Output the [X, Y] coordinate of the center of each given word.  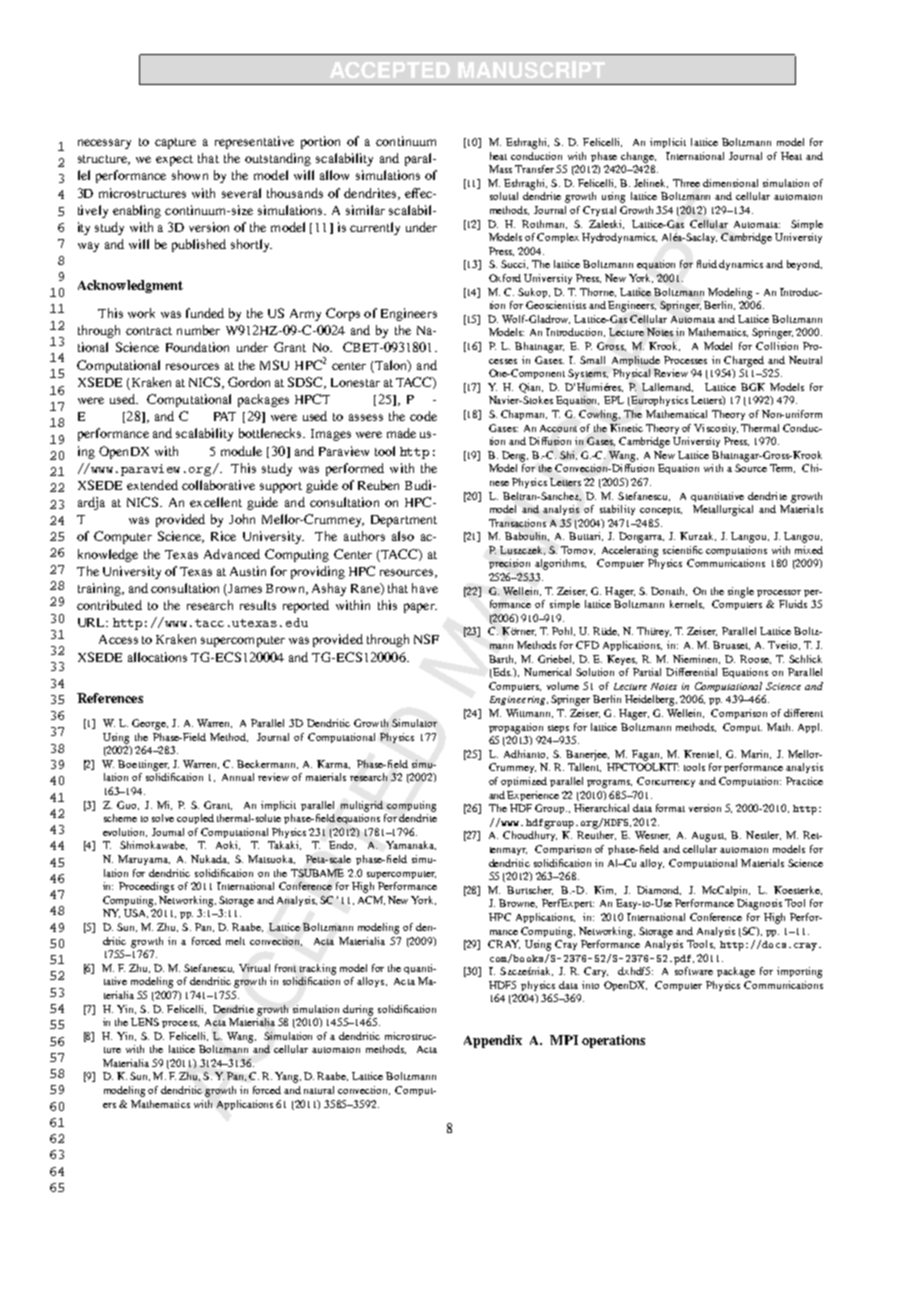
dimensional [730, 183]
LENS [145, 1022]
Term [782, 468]
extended [152, 485]
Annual [238, 777]
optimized [524, 782]
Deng [515, 456]
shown [190, 175]
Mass [500, 169]
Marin [756, 754]
